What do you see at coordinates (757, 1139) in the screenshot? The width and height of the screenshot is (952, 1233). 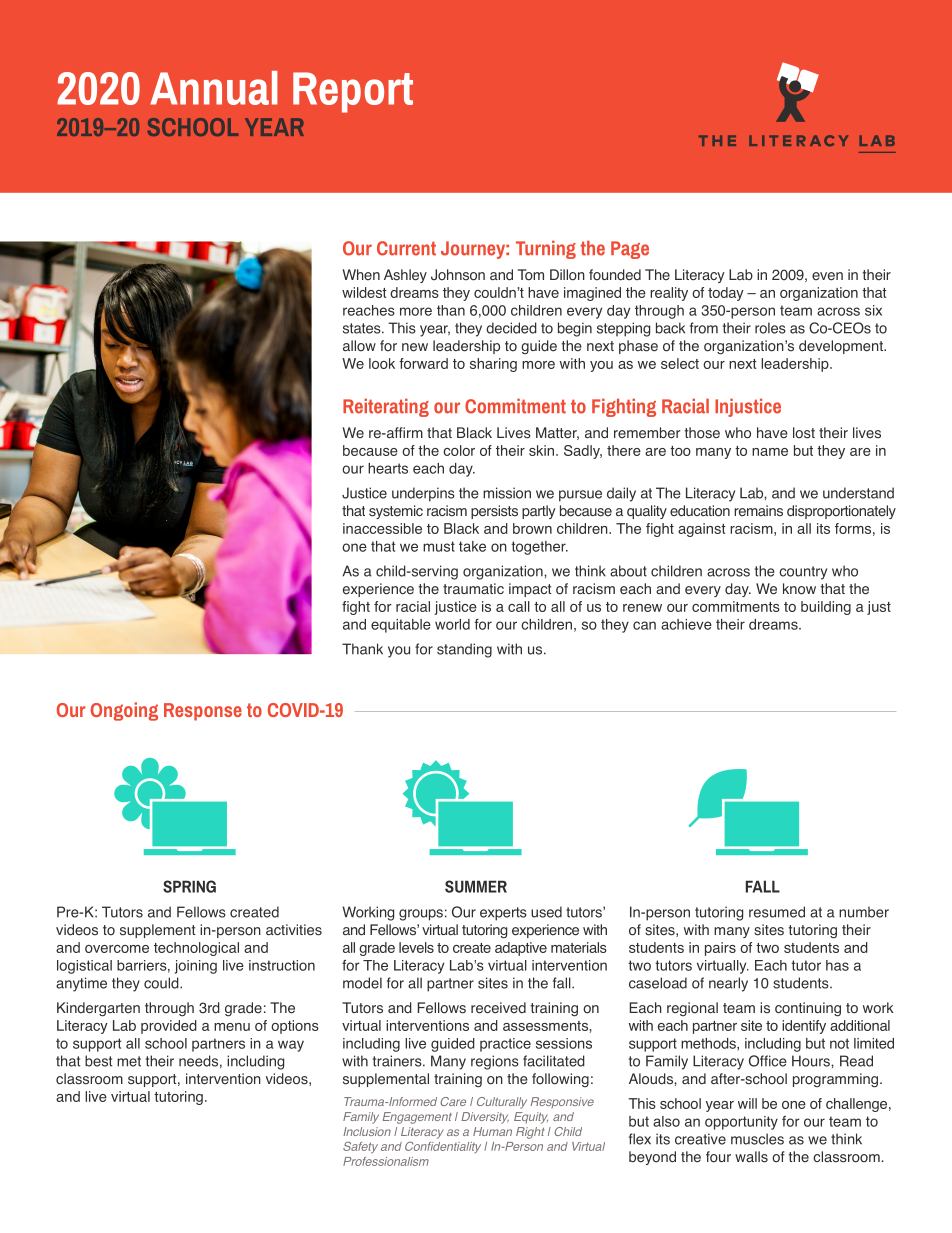 I see `muscles` at bounding box center [757, 1139].
